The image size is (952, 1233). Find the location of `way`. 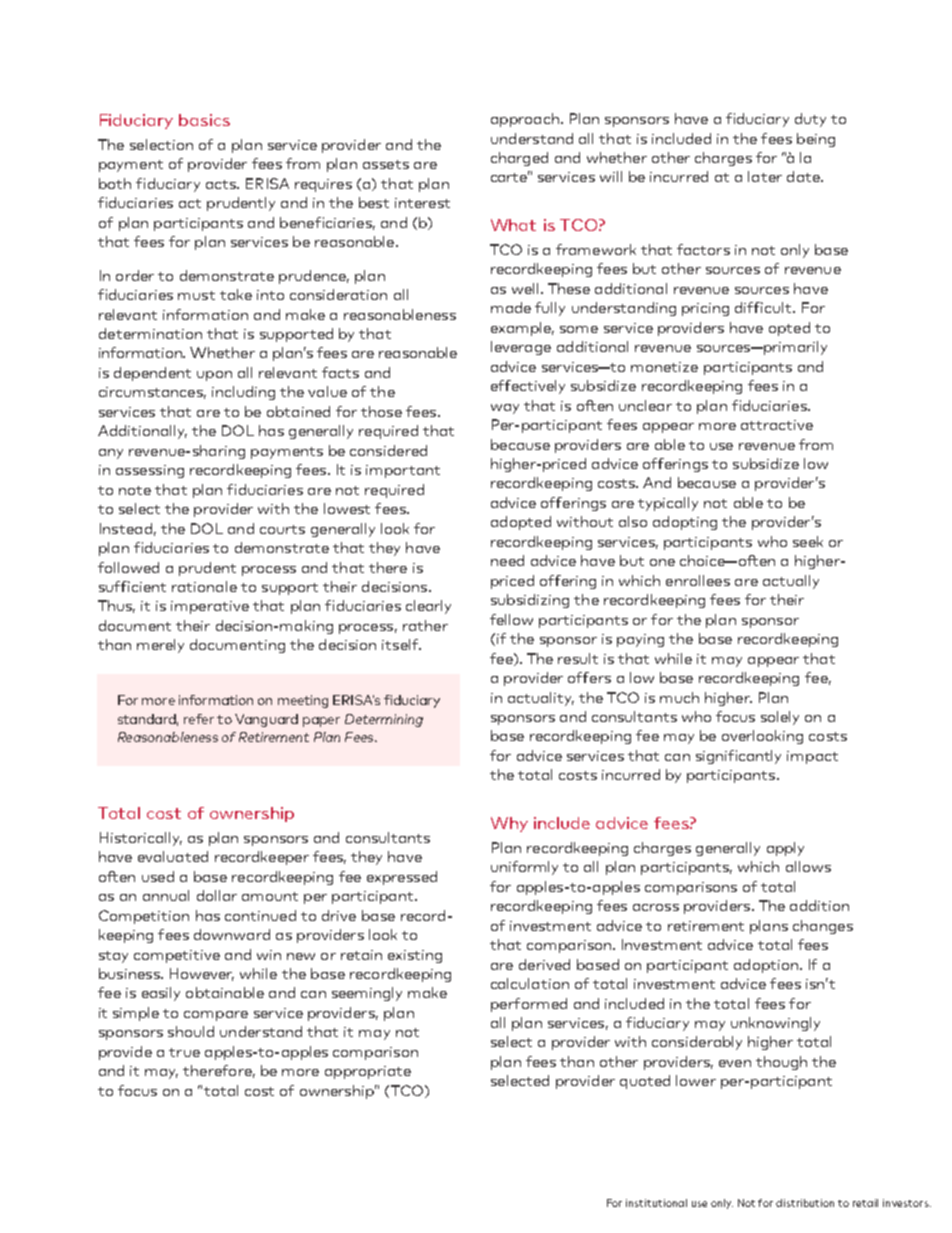

way is located at coordinates (505, 409).
